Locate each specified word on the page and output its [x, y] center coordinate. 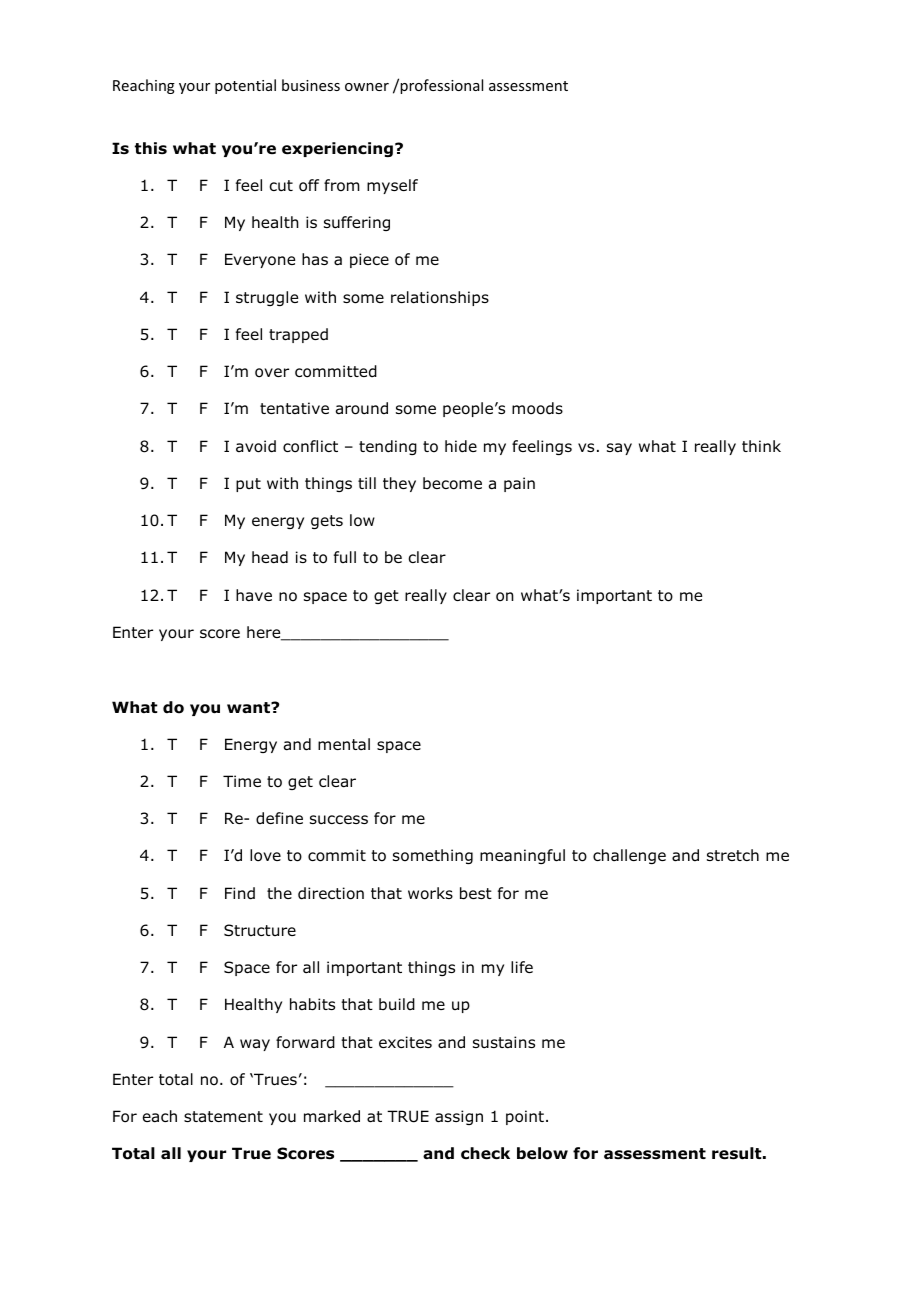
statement [223, 1117]
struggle [267, 298]
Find [240, 893]
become [452, 483]
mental [344, 744]
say [619, 449]
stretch [733, 855]
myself [392, 186]
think [761, 446]
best [476, 893]
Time [242, 781]
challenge [629, 856]
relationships [440, 298]
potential [245, 86]
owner [367, 87]
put [248, 485]
